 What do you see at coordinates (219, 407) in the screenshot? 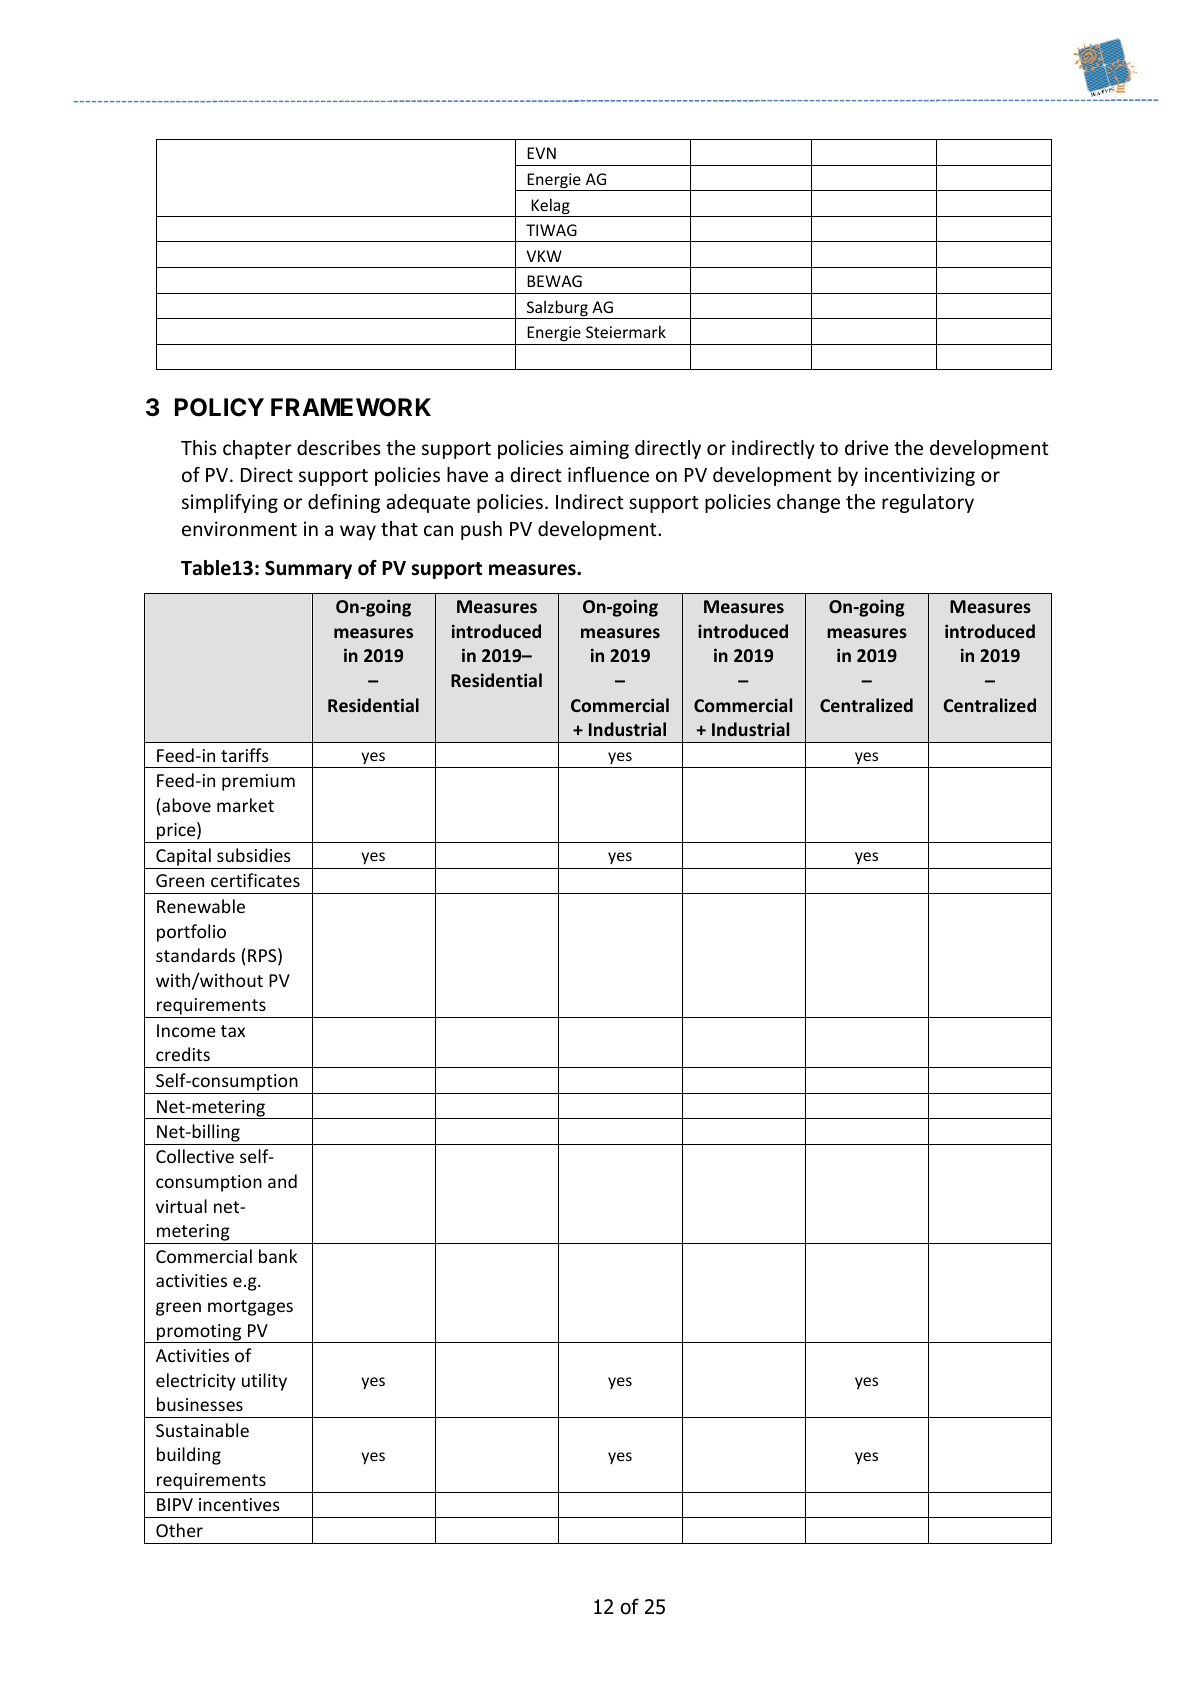
I see `POLICY` at bounding box center [219, 407].
